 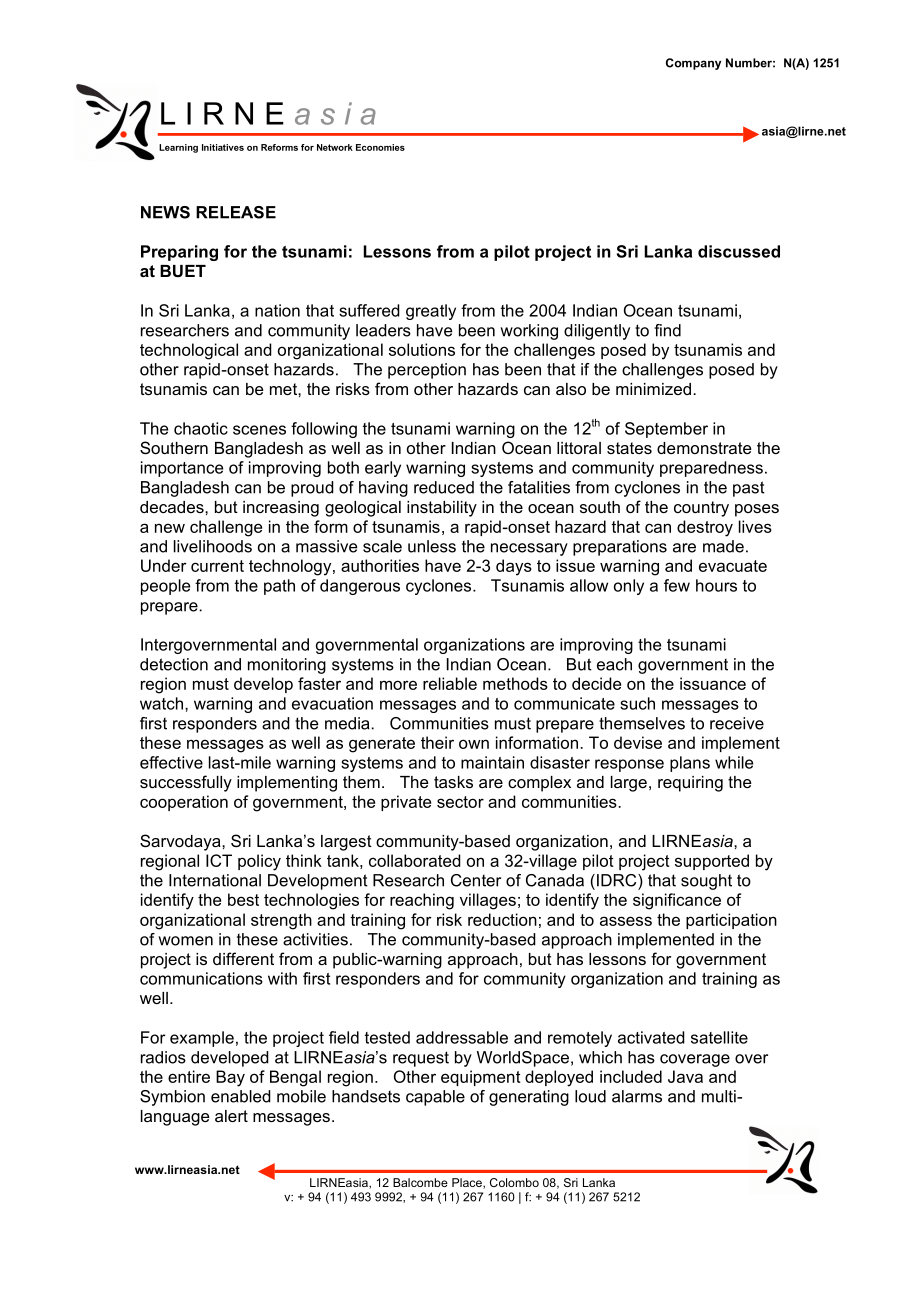 I want to click on find, so click(x=667, y=330).
